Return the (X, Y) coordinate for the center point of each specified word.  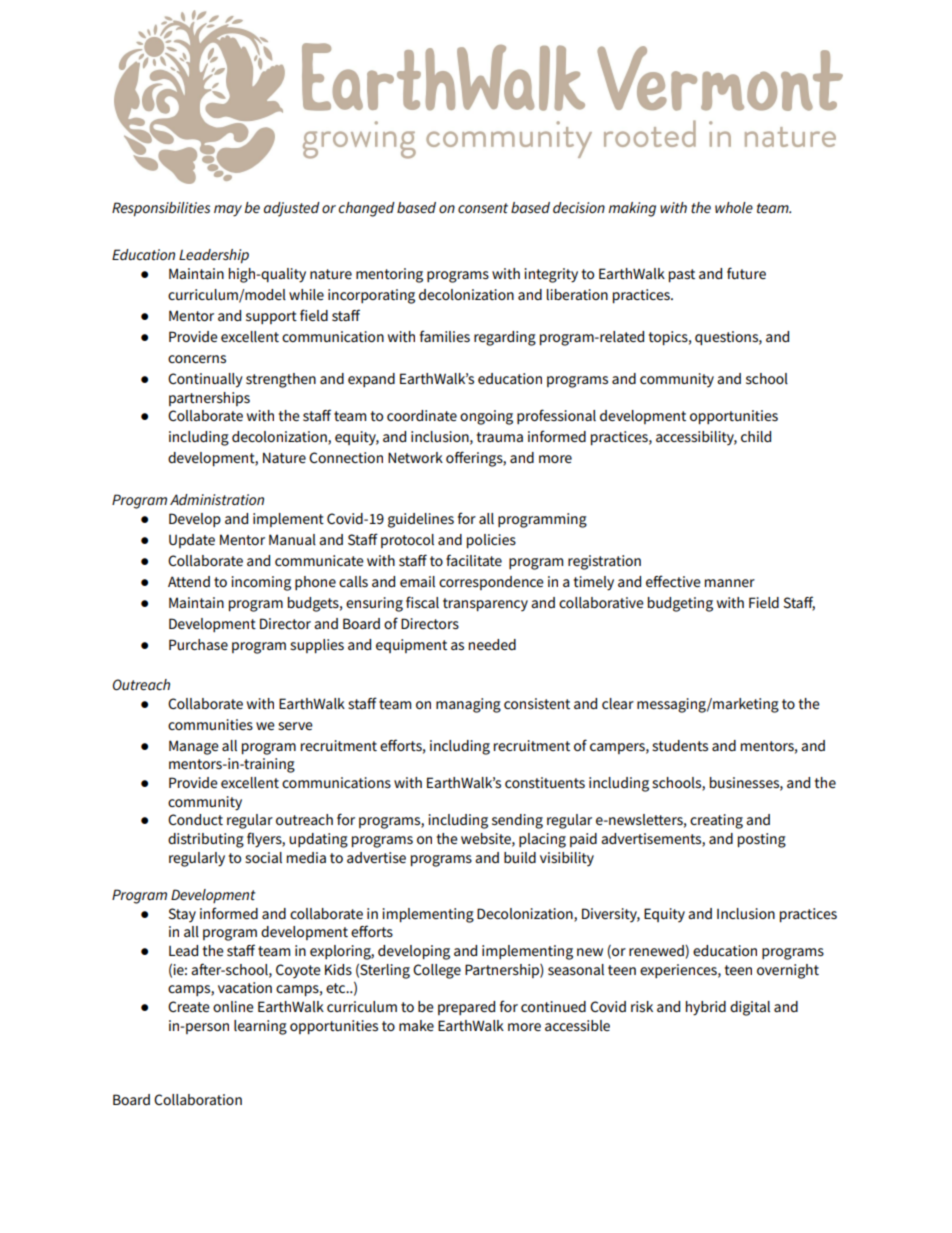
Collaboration (198, 1099)
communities (210, 724)
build (520, 857)
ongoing (486, 417)
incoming (261, 583)
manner (730, 583)
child (756, 436)
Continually (205, 380)
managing (468, 705)
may (228, 211)
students (680, 745)
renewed (657, 952)
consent (483, 208)
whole (734, 207)
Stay (182, 915)
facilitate (474, 560)
